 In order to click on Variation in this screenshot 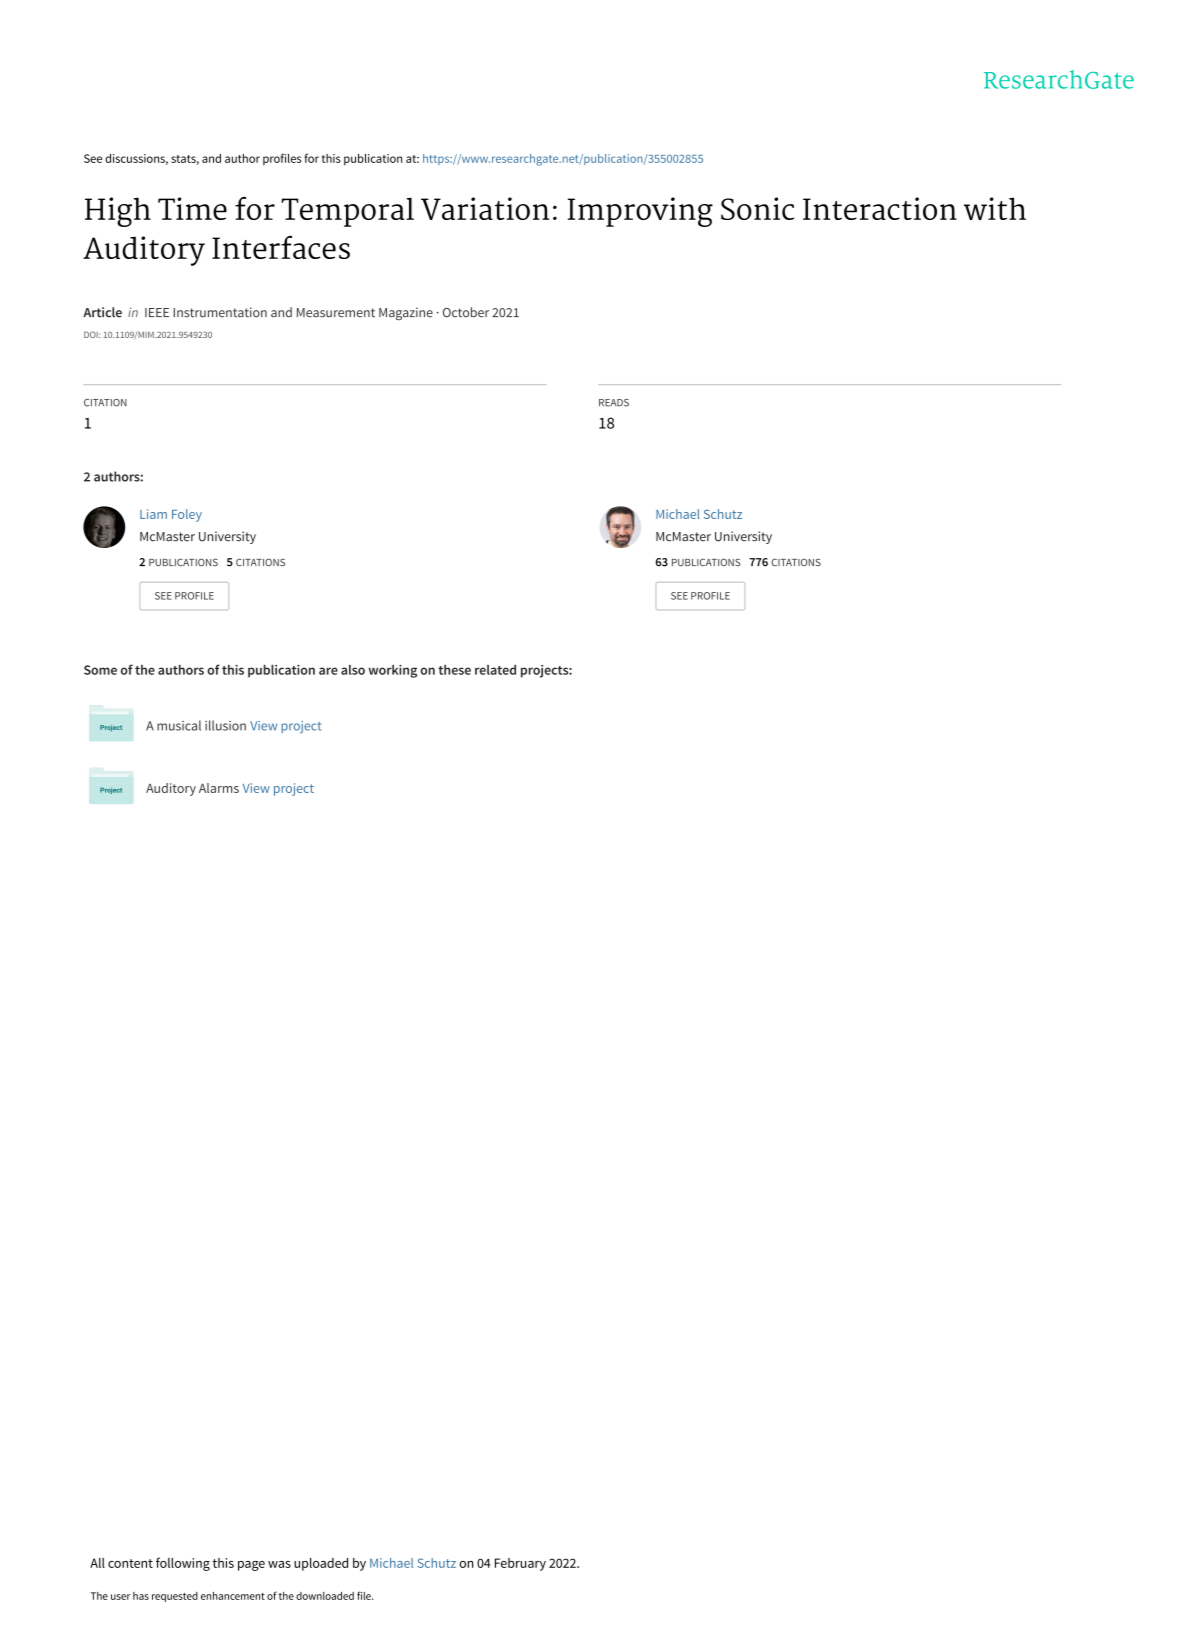, I will do `click(485, 208)`.
